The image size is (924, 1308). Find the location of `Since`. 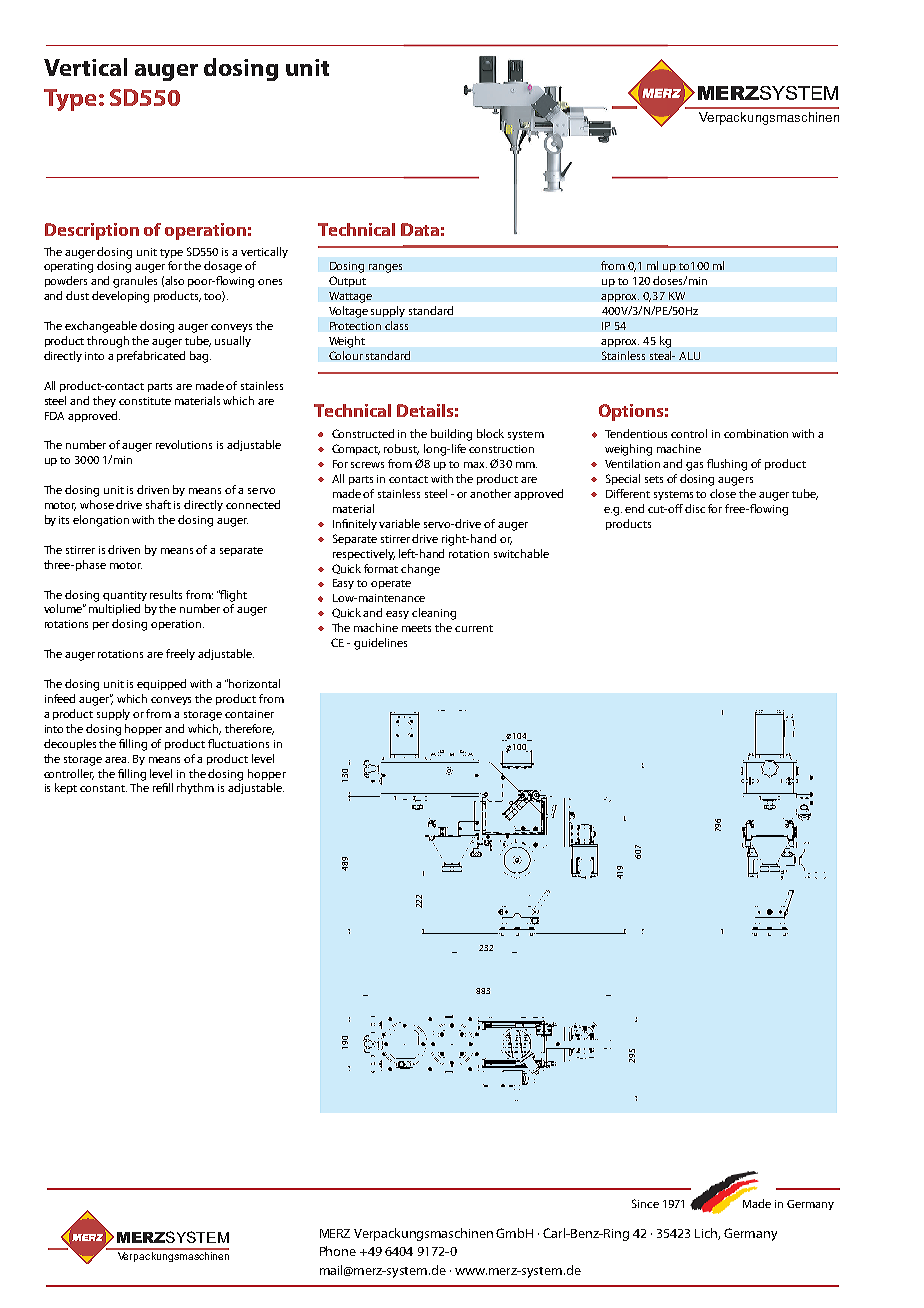

Since is located at coordinates (645, 1203).
